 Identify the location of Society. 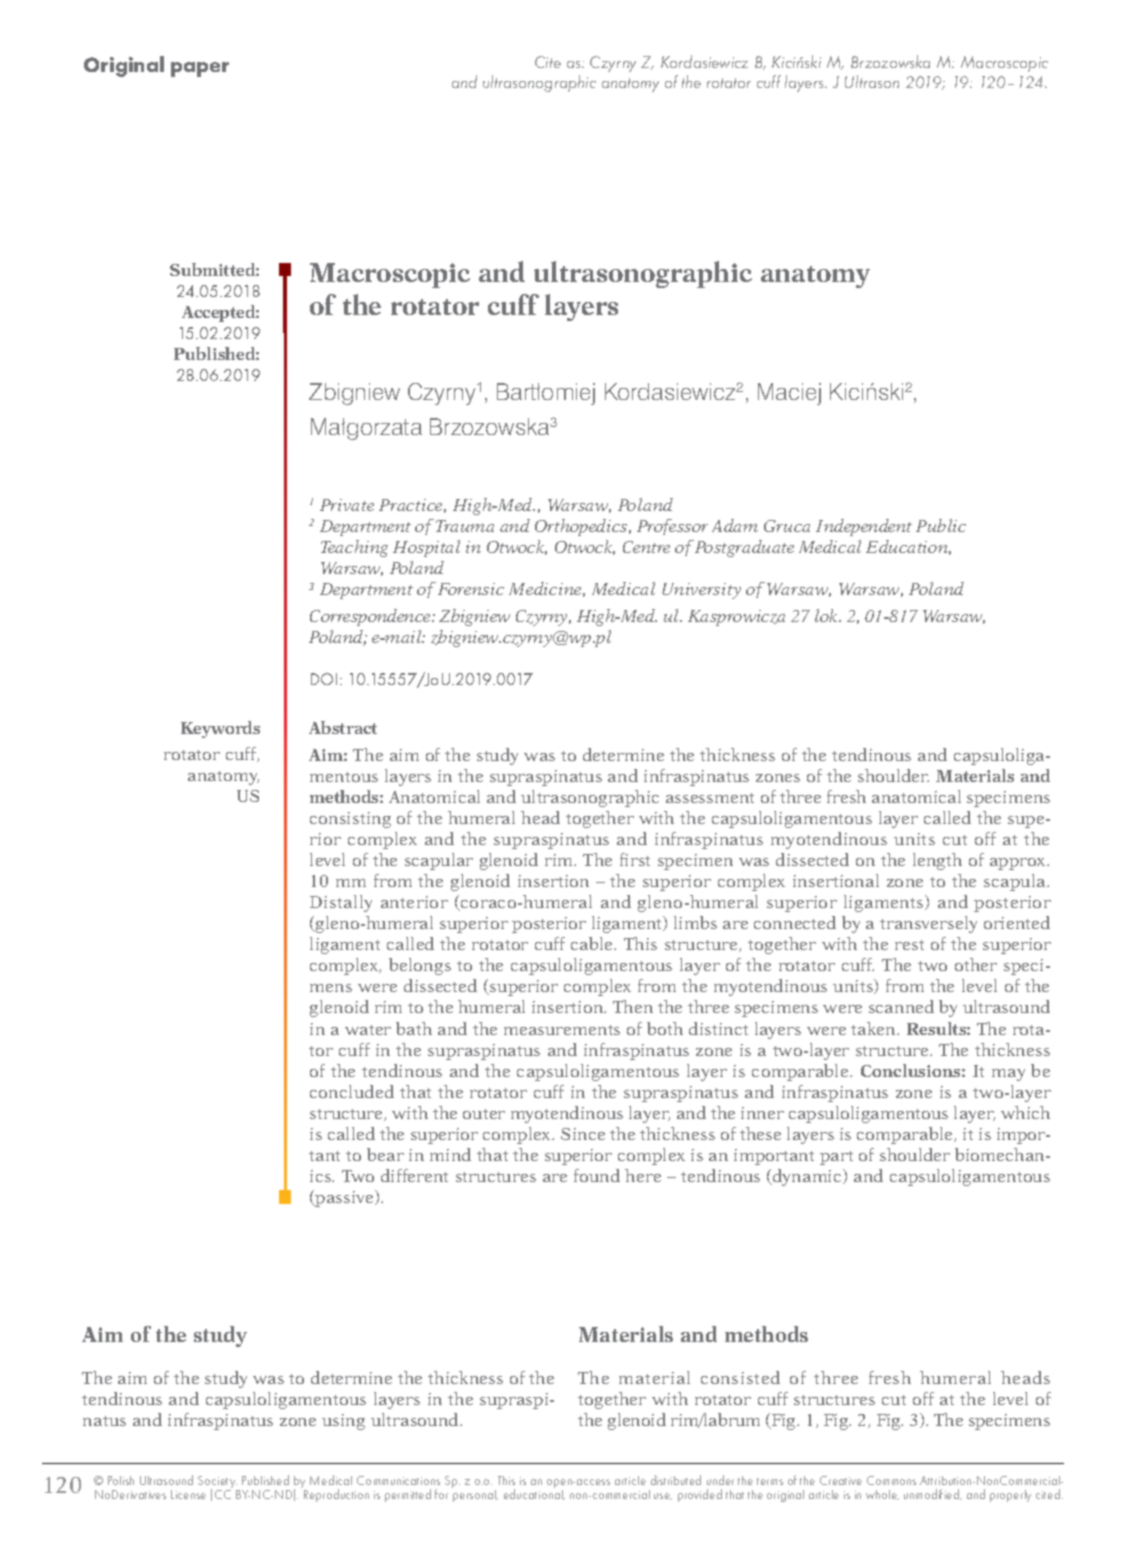
(218, 1484).
